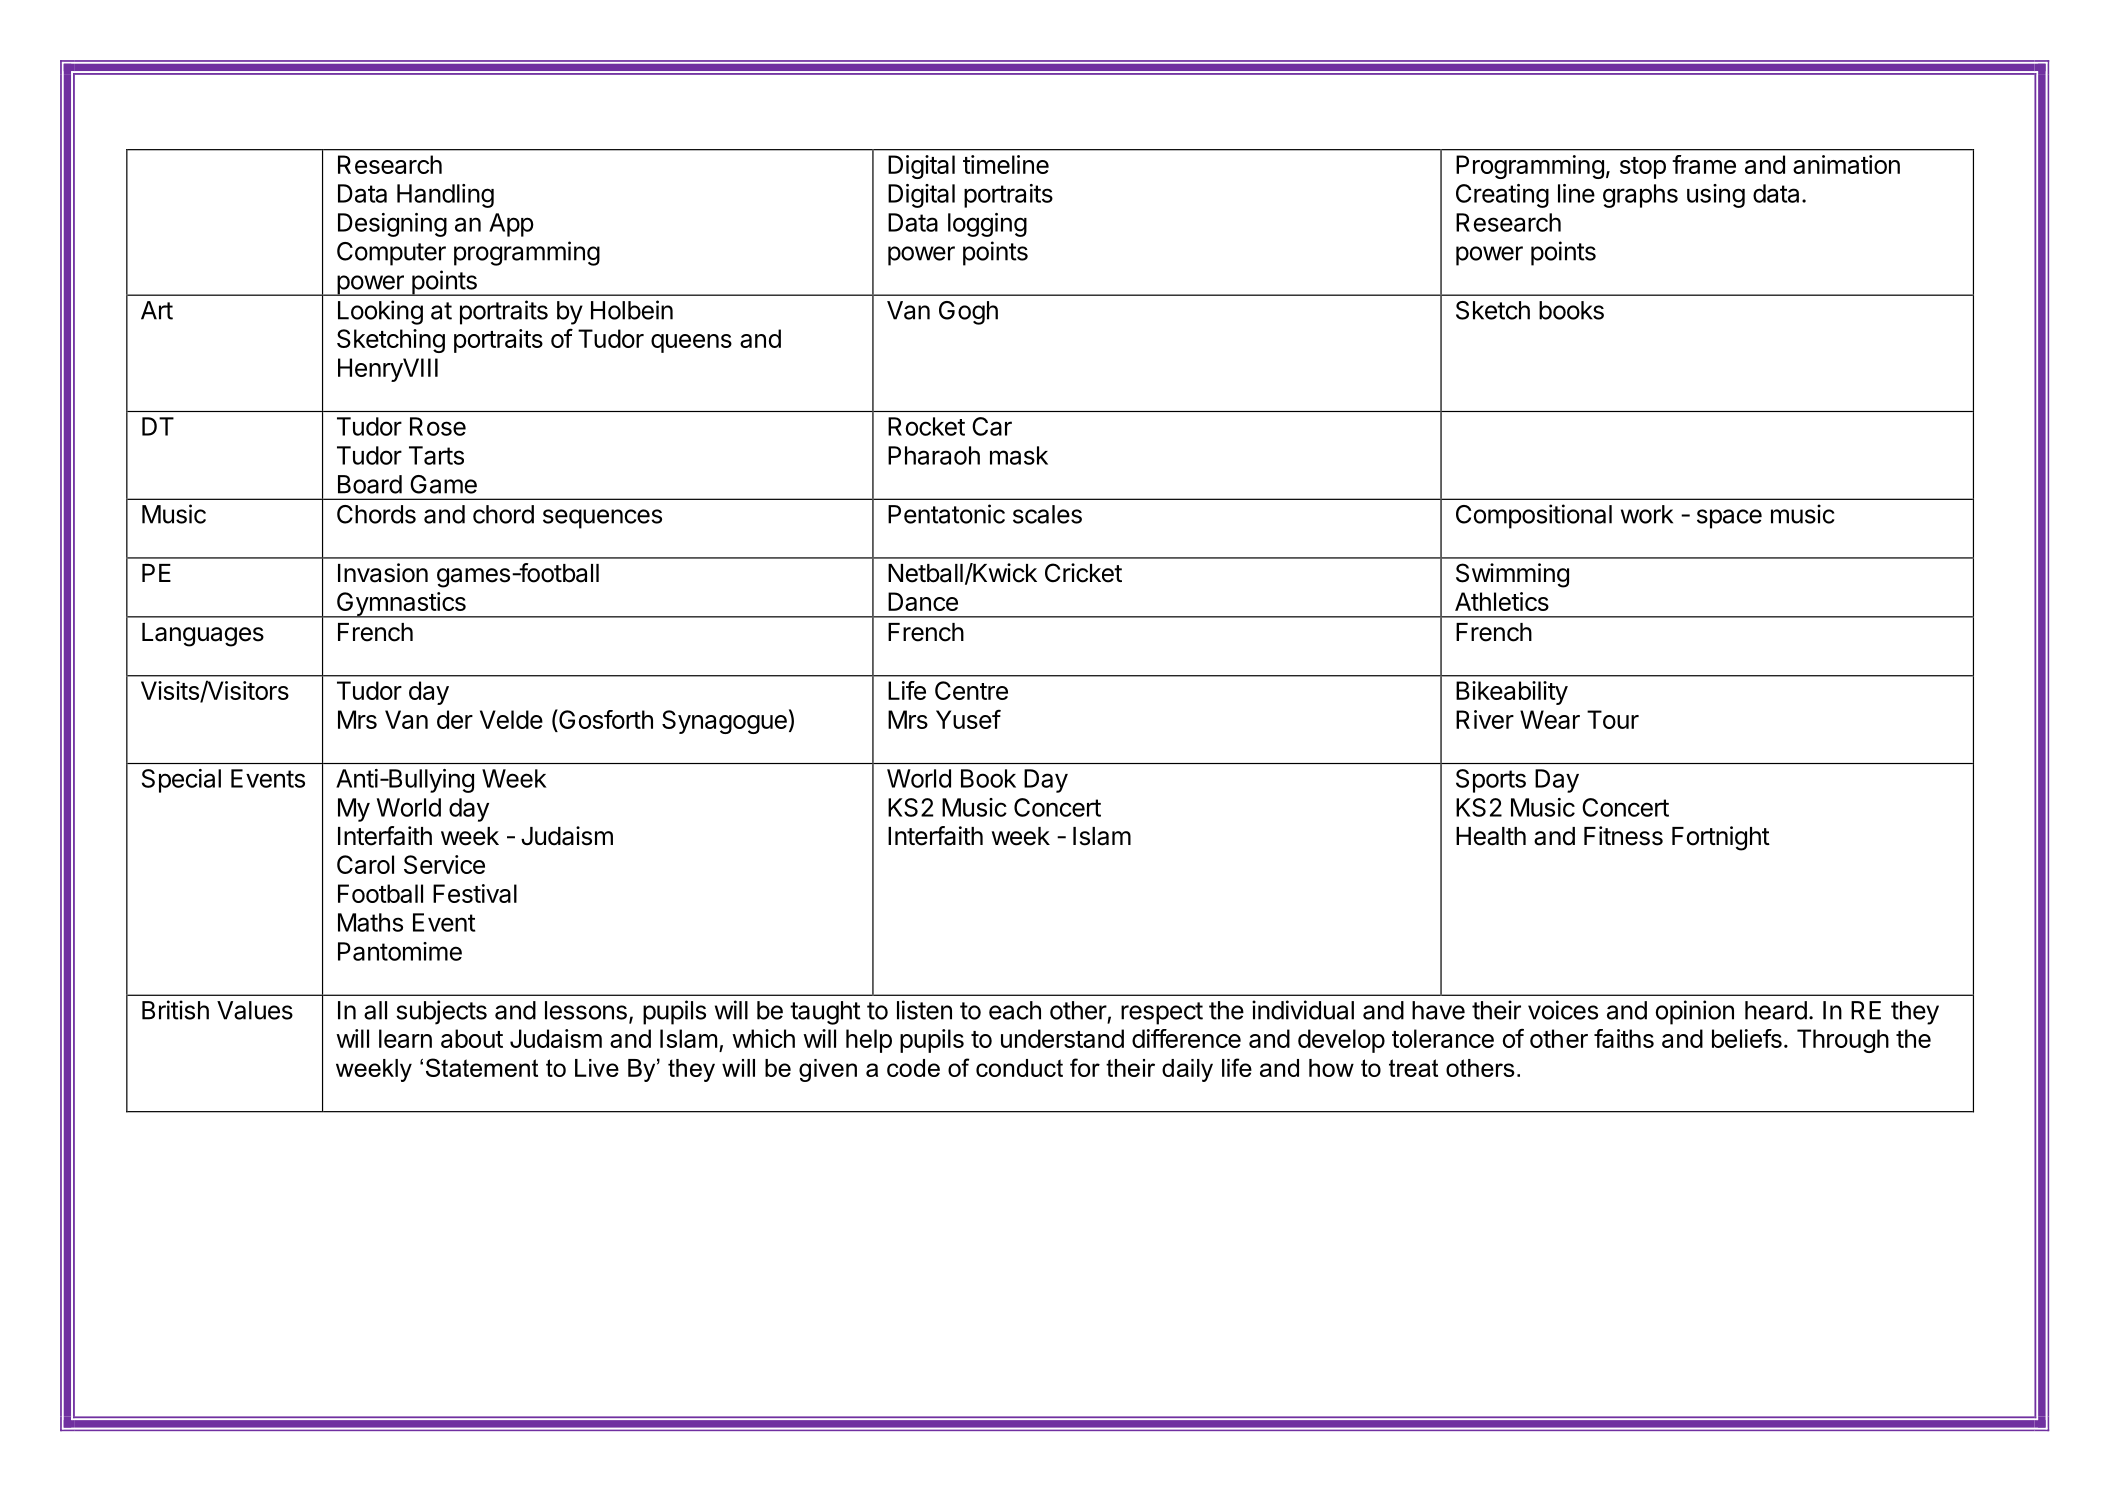 The width and height of the screenshot is (2109, 1491). I want to click on Dance, so click(923, 601).
